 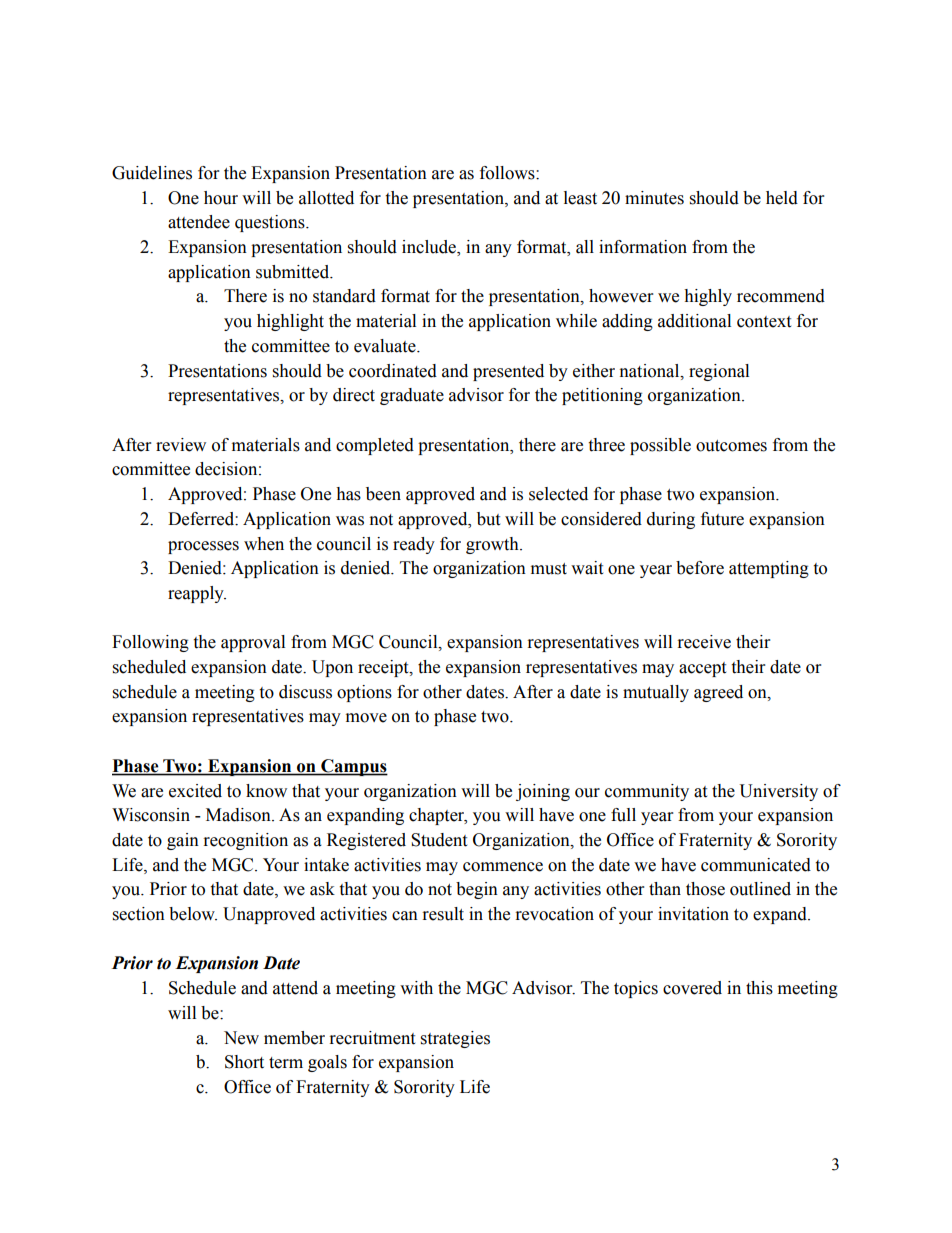 I want to click on strategies, so click(x=455, y=1039).
